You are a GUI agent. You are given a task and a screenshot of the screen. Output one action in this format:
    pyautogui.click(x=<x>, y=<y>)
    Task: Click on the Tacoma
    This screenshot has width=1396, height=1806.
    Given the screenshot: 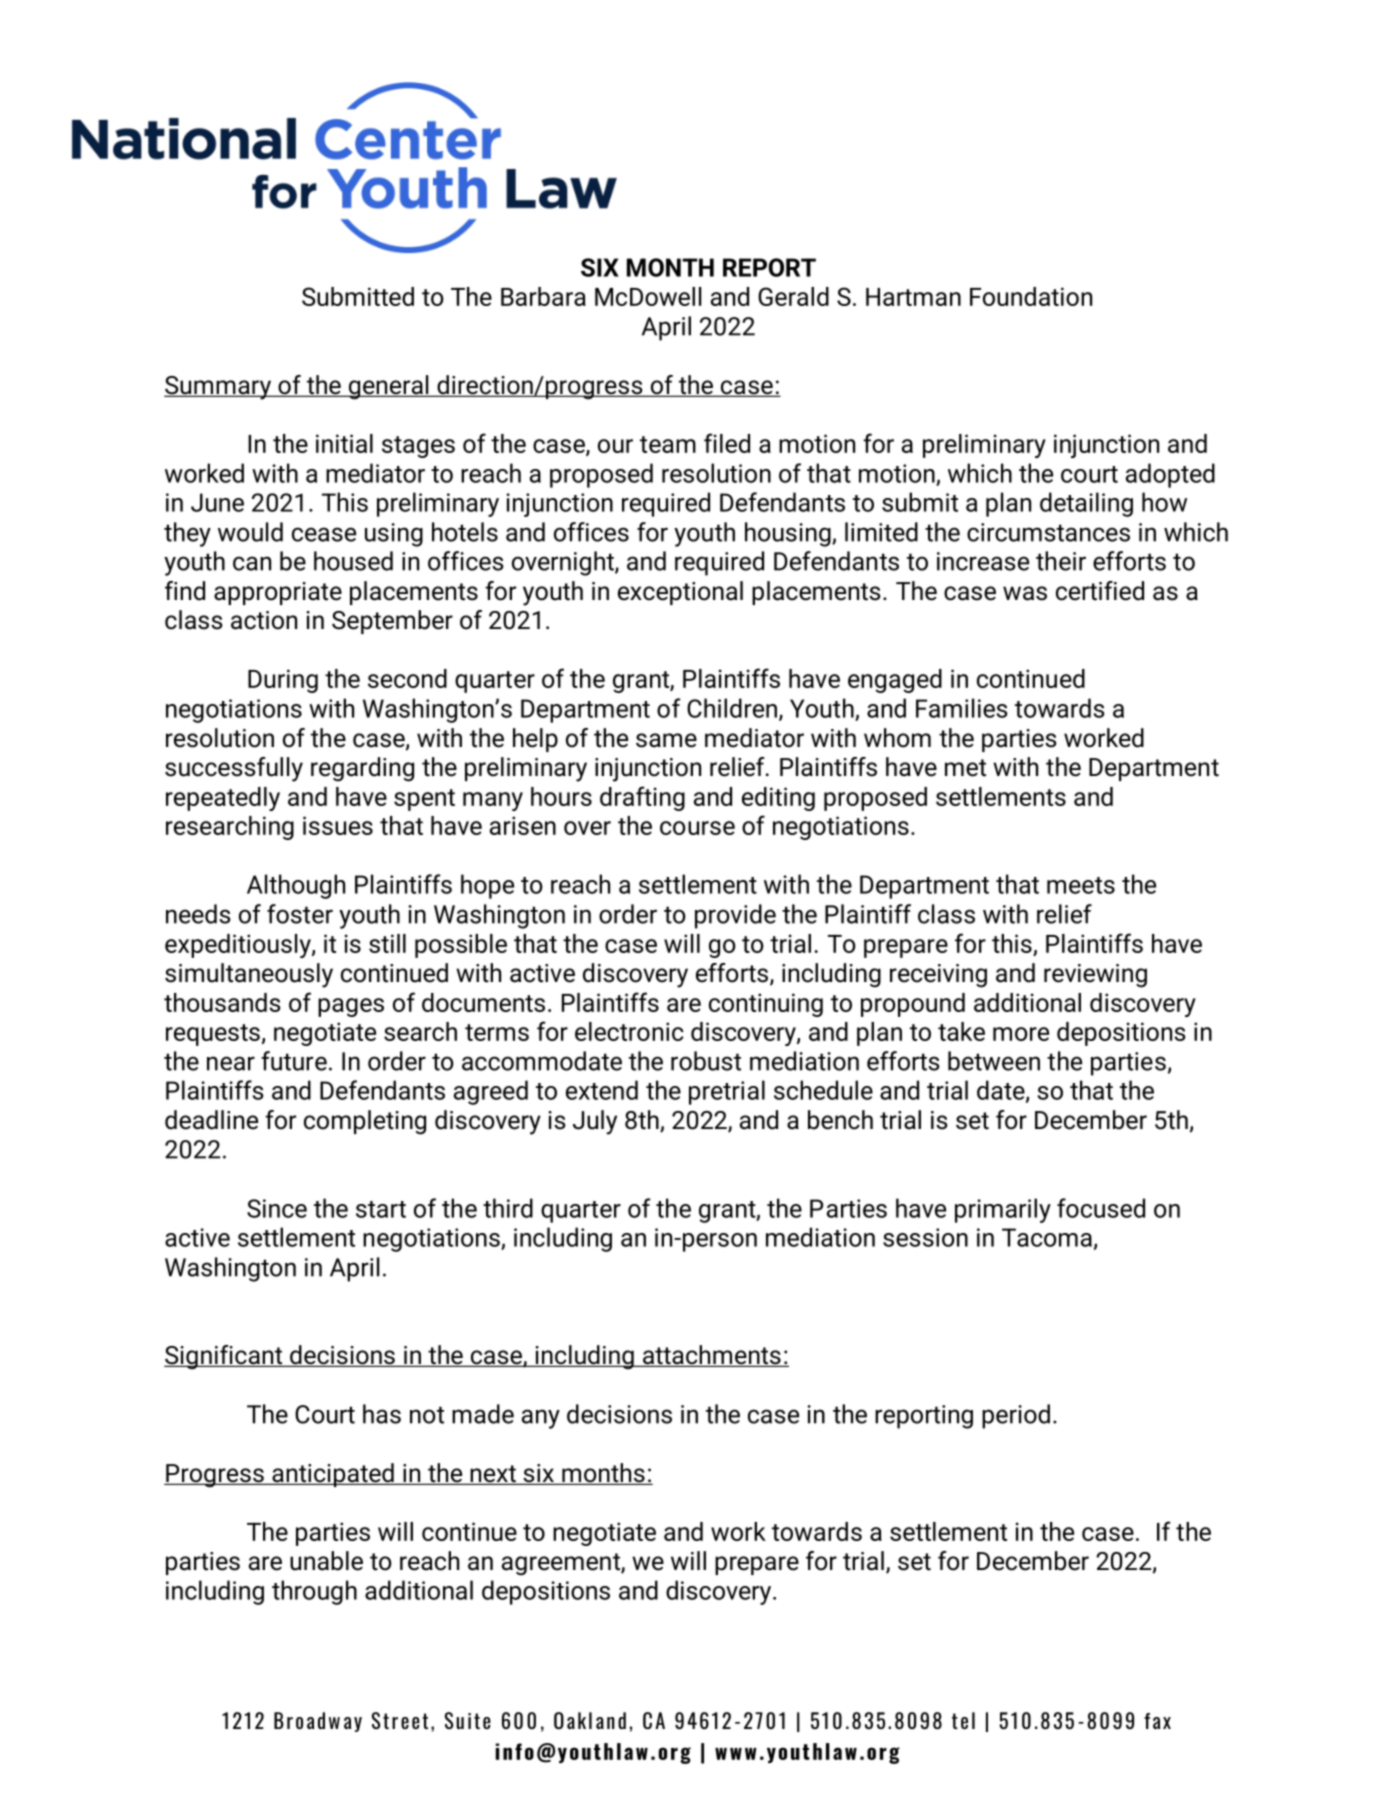 What is the action you would take?
    pyautogui.click(x=1047, y=1237)
